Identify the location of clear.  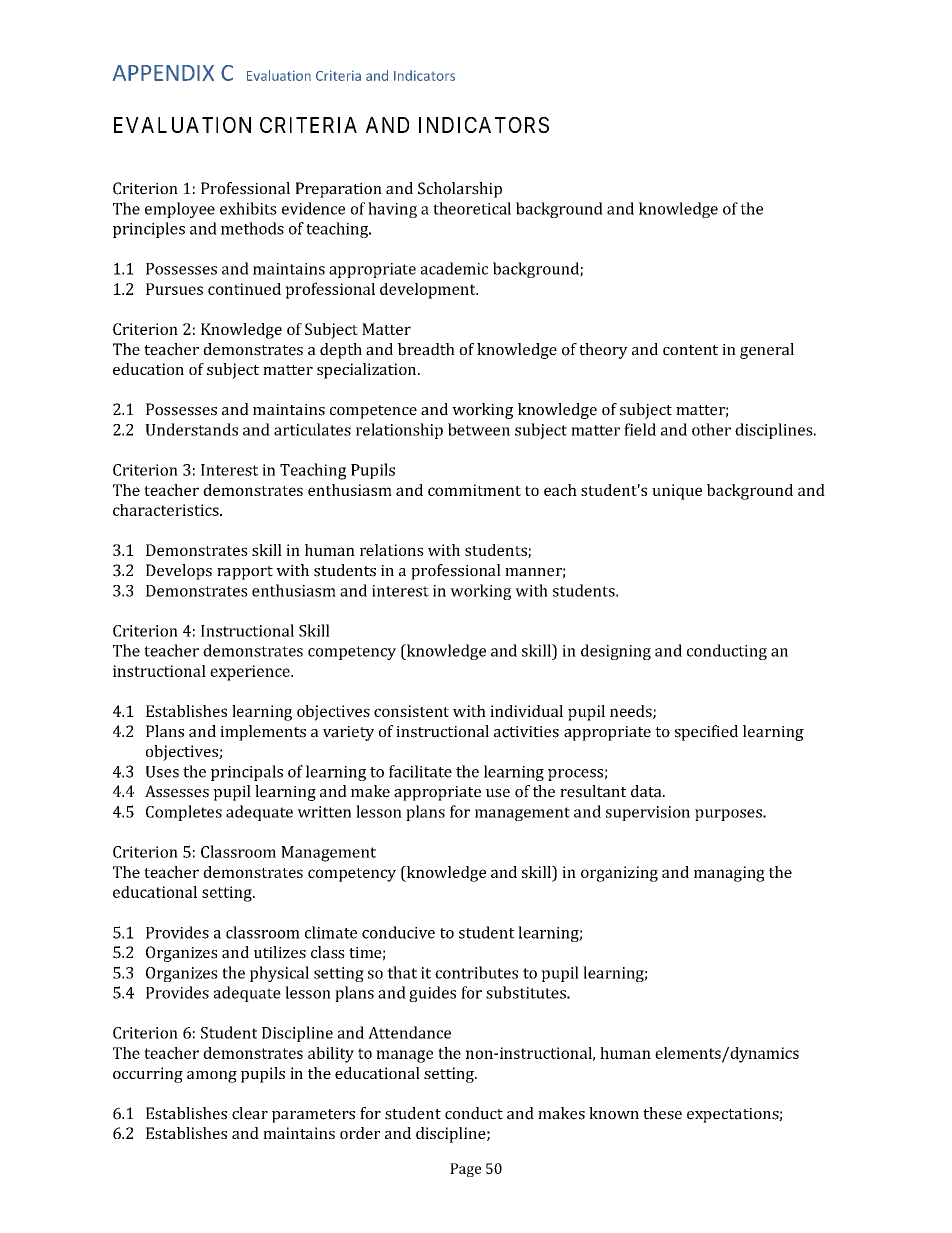
(250, 1113).
